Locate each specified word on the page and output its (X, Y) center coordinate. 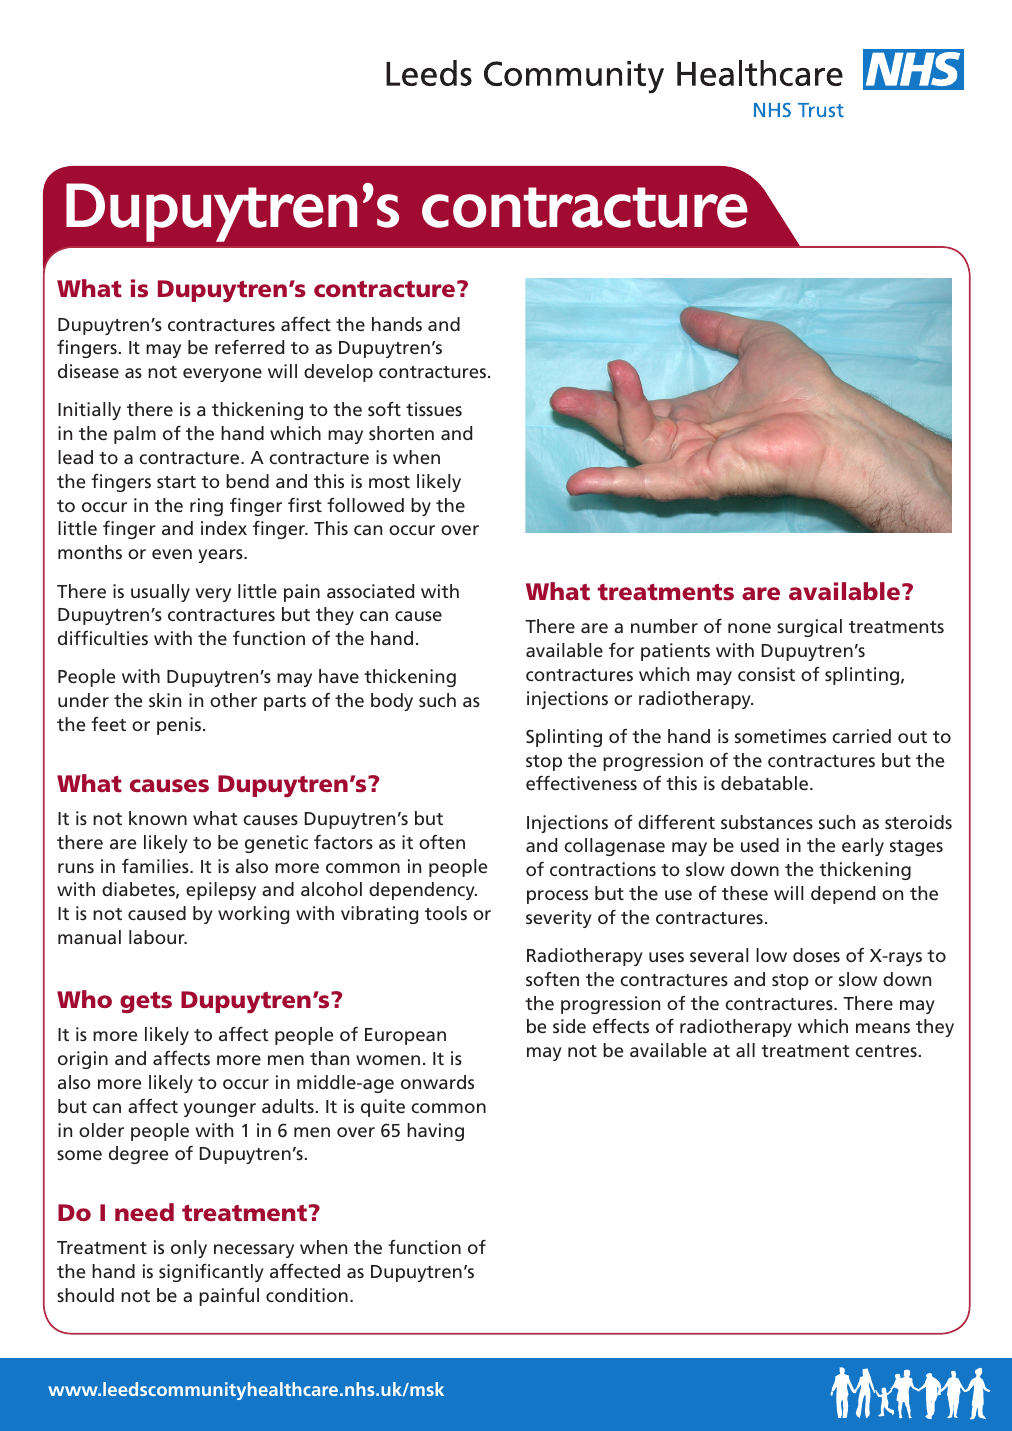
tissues (434, 409)
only (189, 1249)
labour (158, 937)
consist (766, 674)
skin (165, 700)
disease (88, 371)
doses (816, 955)
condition (307, 1295)
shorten (401, 433)
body (392, 702)
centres (886, 1051)
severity (559, 919)
